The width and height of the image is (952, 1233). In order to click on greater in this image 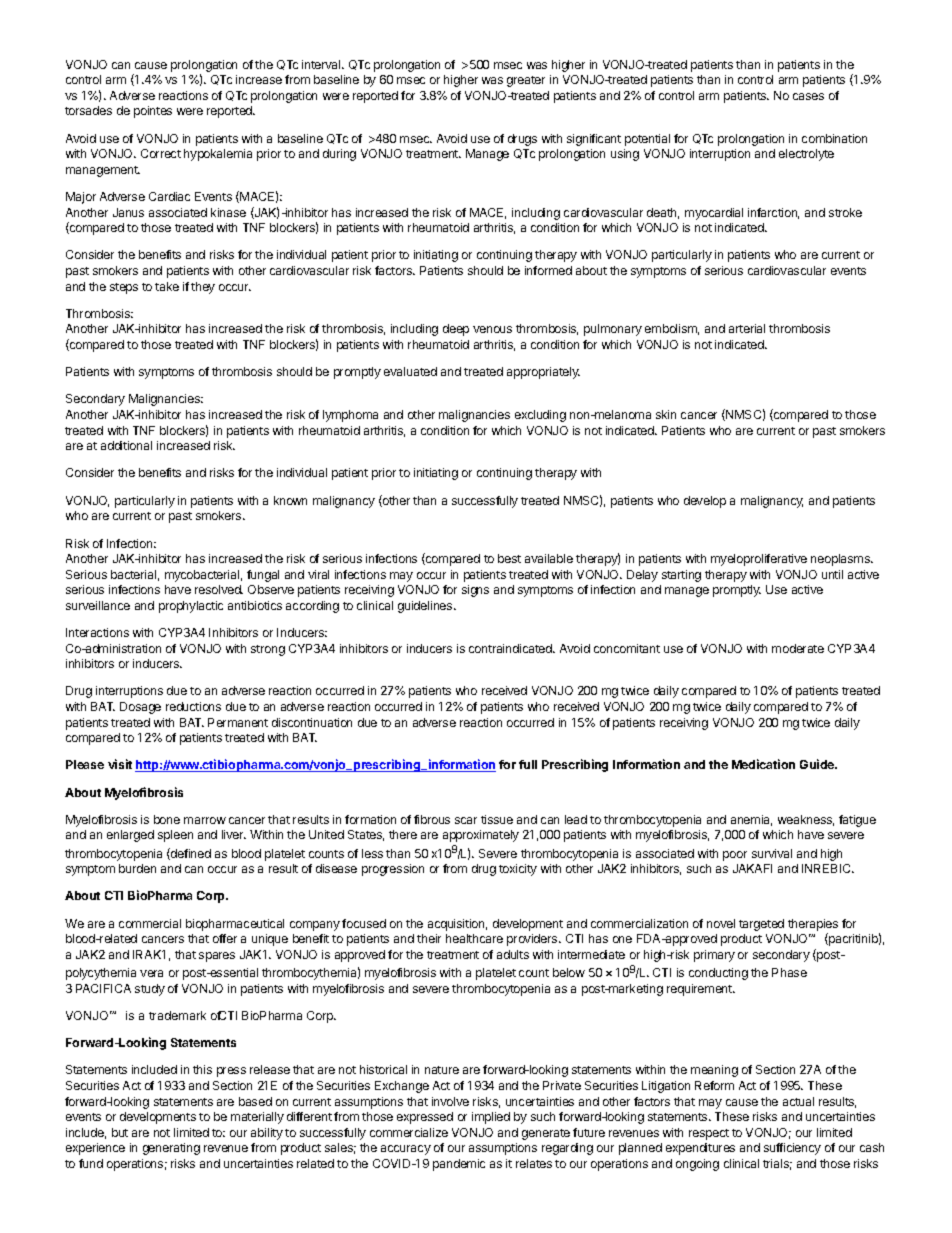, I will do `click(526, 81)`.
